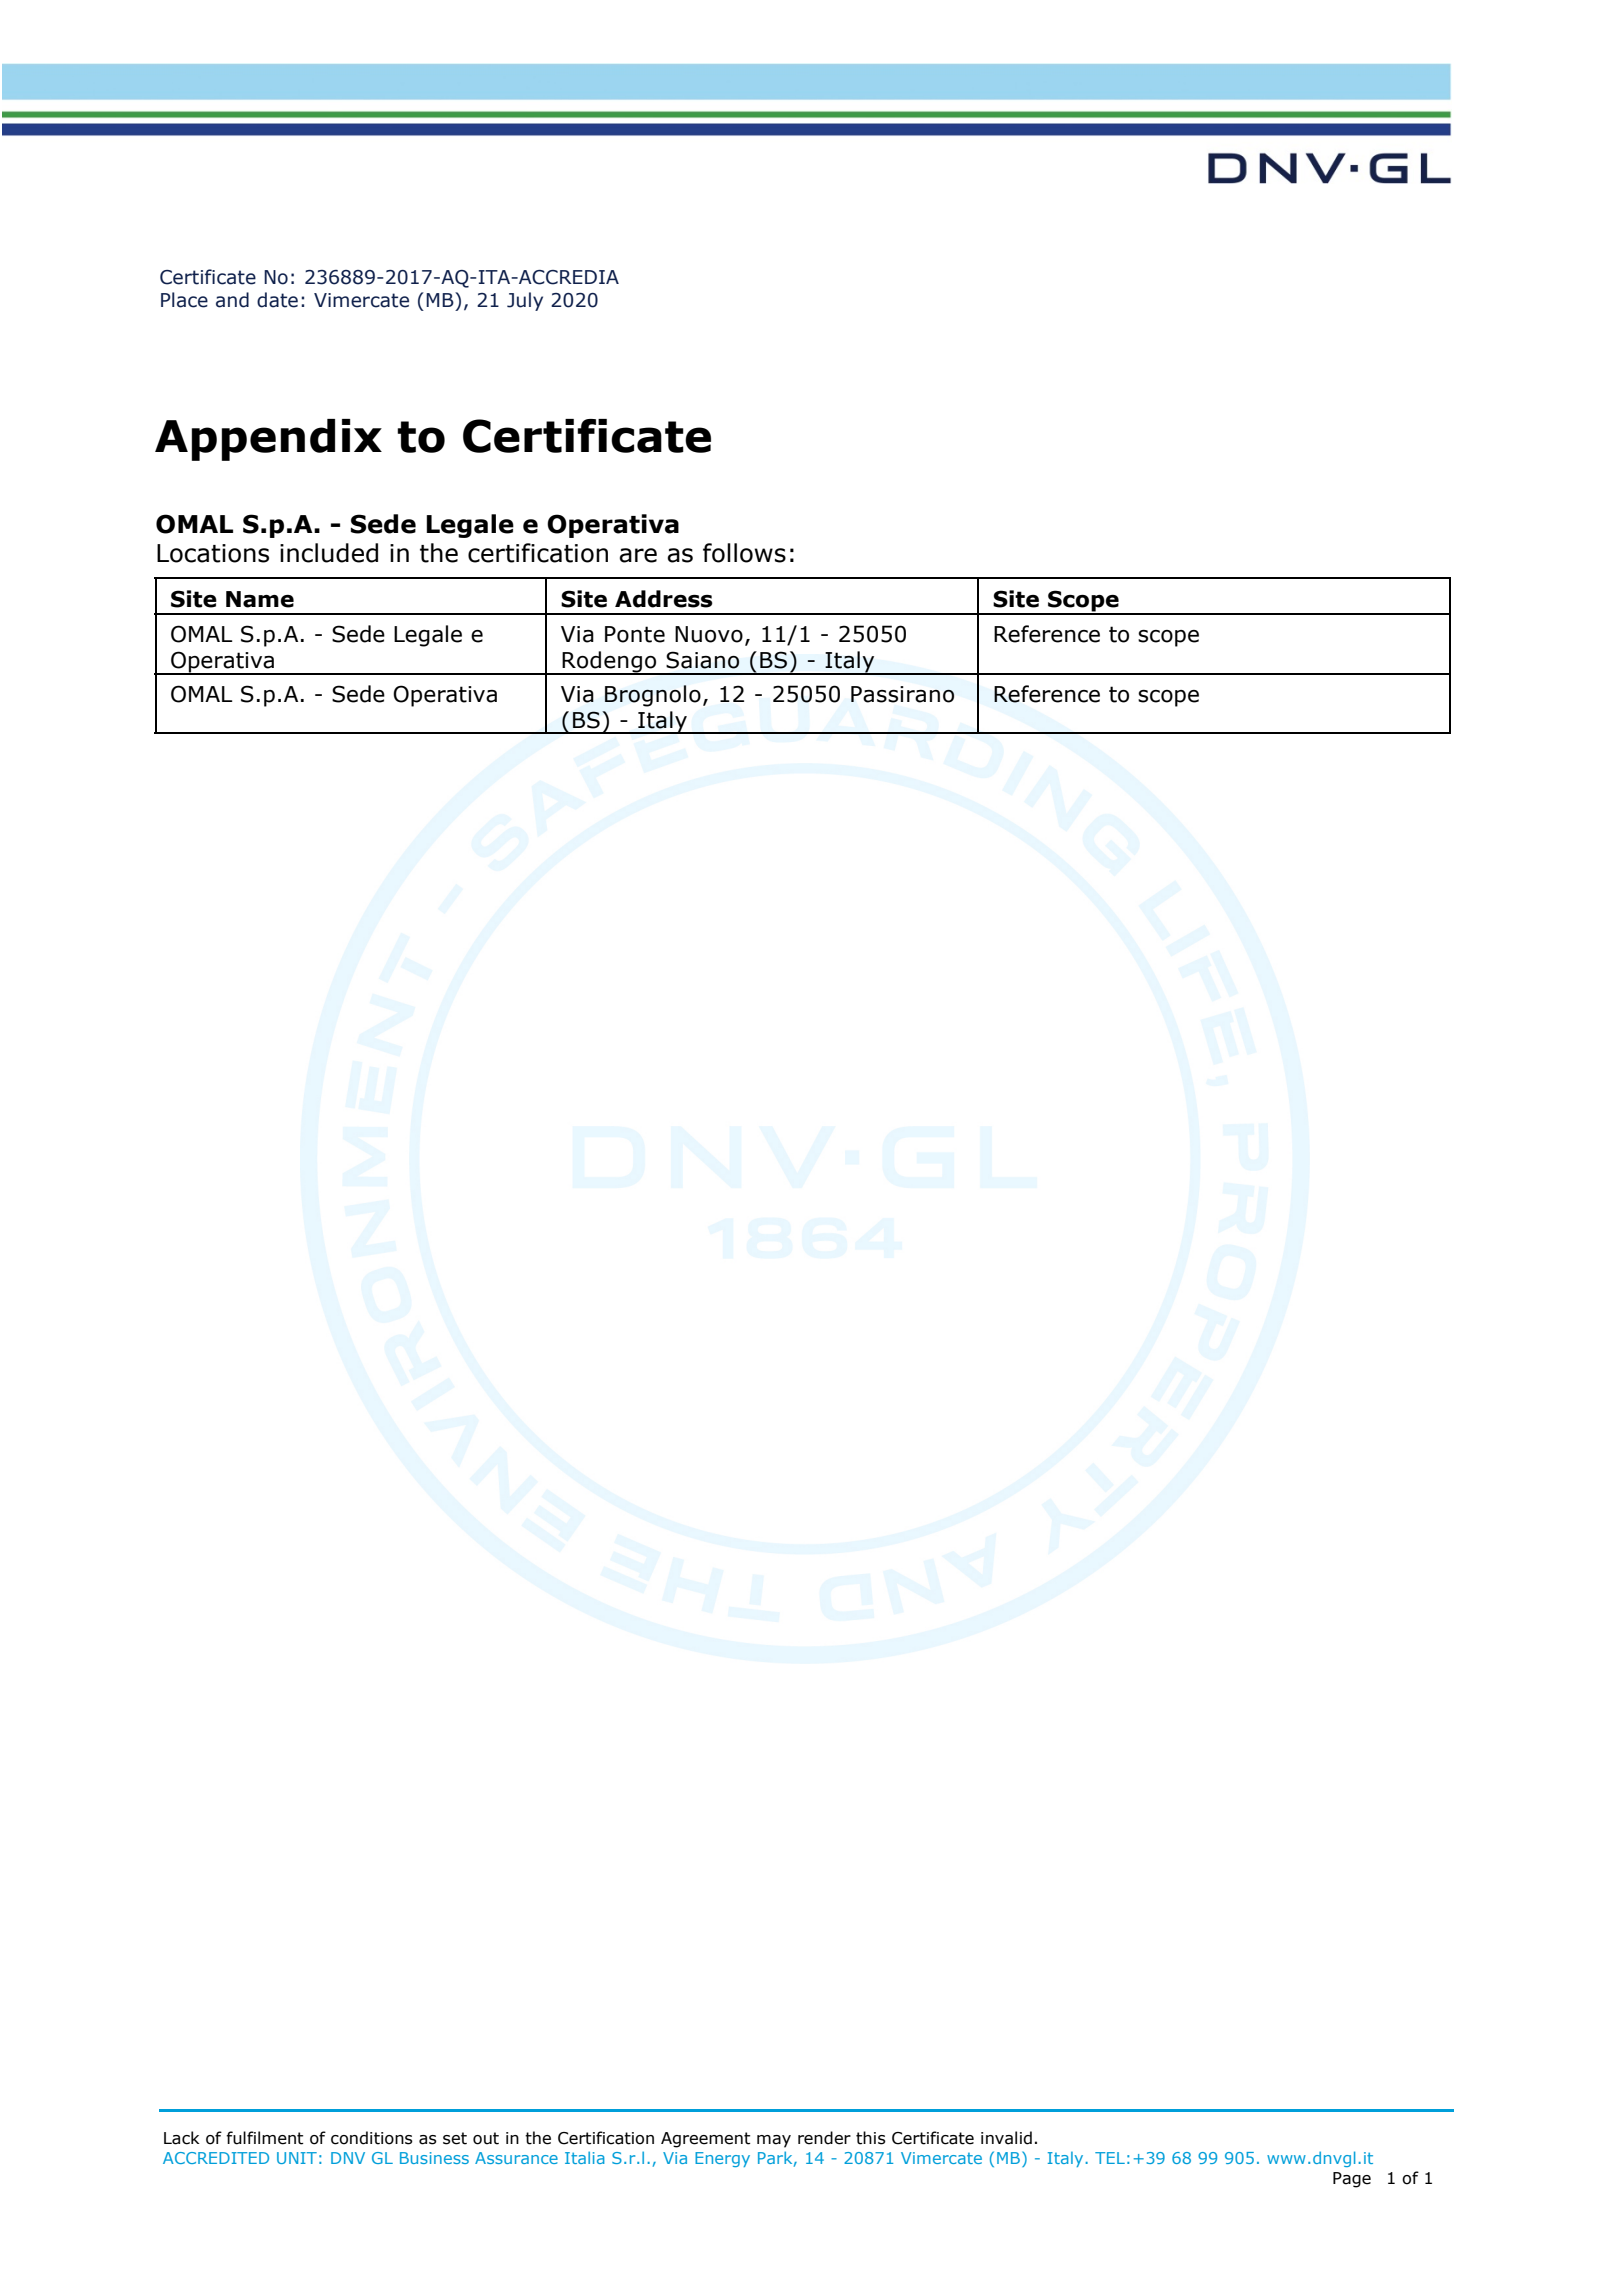 This document has width=1610, height=2277. Describe the element at coordinates (1352, 2180) in the document. I see `Page` at that location.
